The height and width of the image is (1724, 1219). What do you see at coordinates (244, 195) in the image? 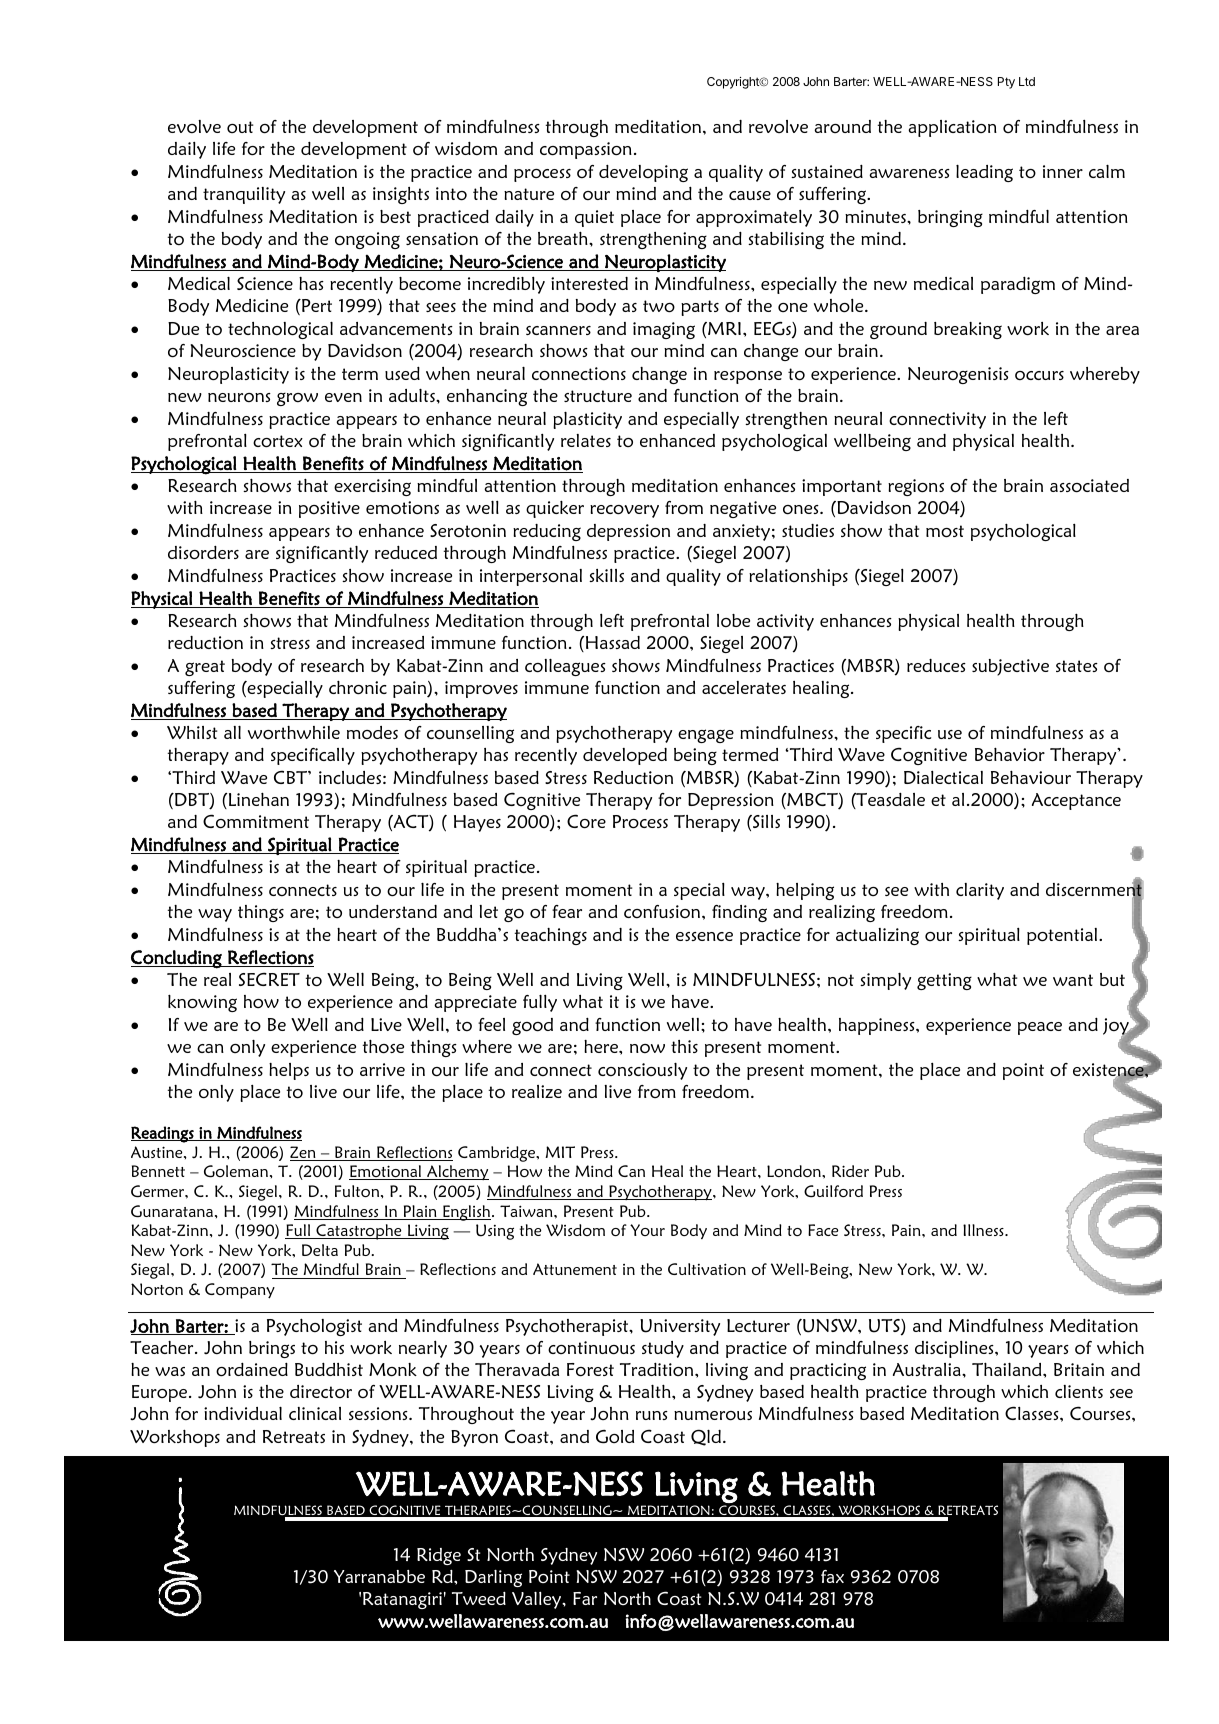
I see `tranquility` at bounding box center [244, 195].
